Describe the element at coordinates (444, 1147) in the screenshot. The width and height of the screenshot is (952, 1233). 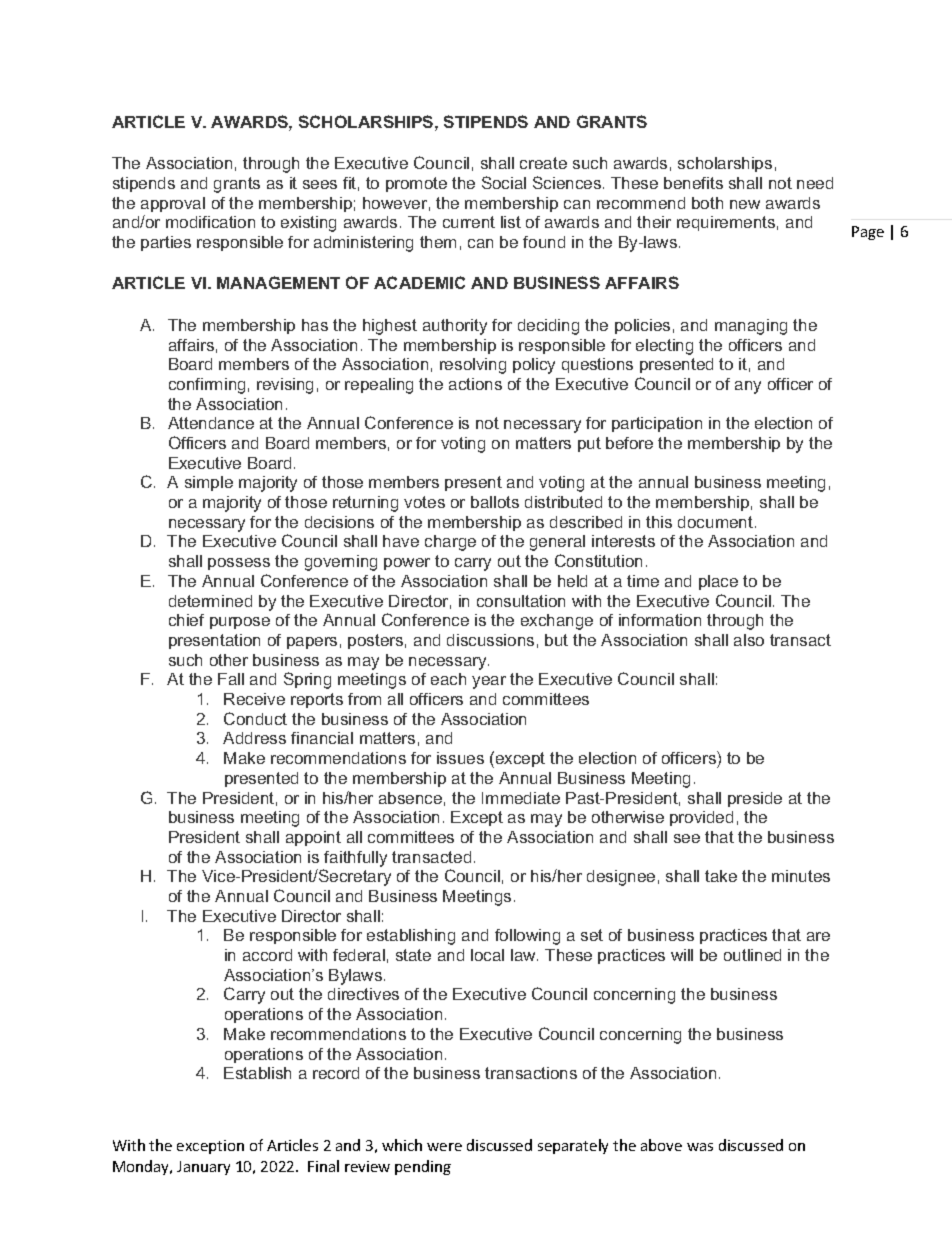
I see `were` at that location.
